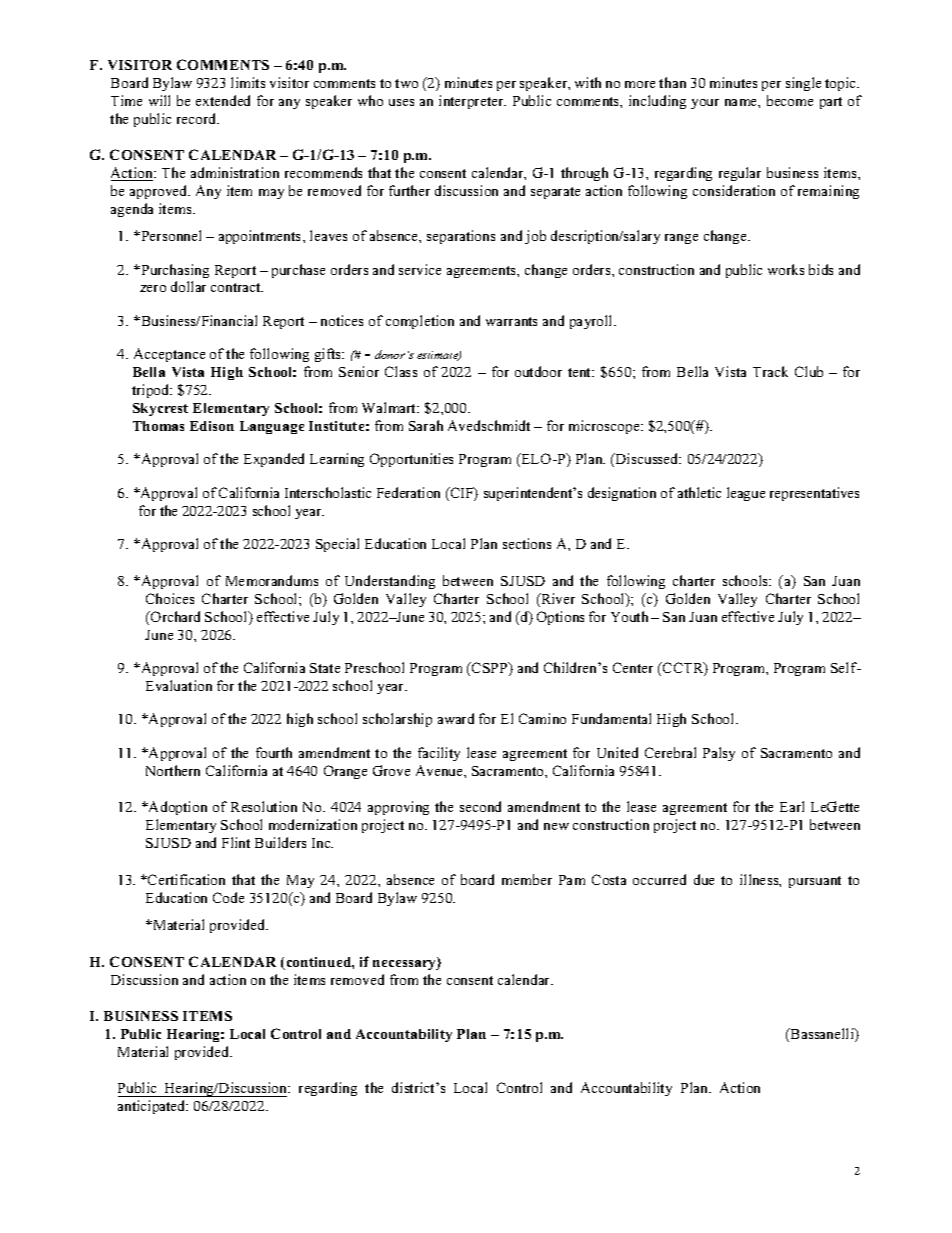 This screenshot has height=1233, width=952. Describe the element at coordinates (236, 842) in the screenshot. I see `Flint` at that location.
